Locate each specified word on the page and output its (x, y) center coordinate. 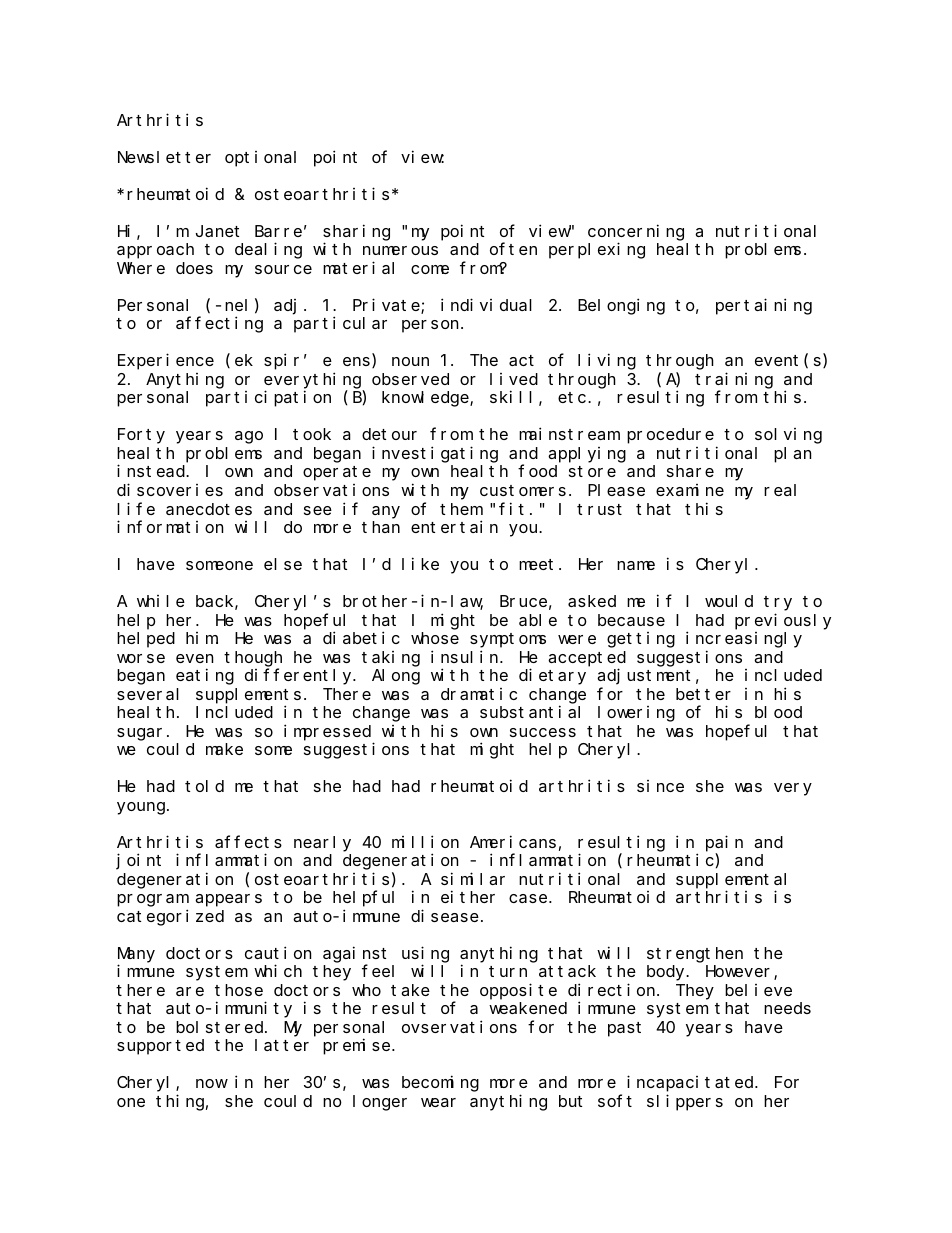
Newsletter (164, 157)
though (253, 659)
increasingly (744, 639)
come (430, 269)
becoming (440, 1084)
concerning (636, 232)
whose (435, 638)
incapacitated (691, 1084)
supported (160, 1047)
